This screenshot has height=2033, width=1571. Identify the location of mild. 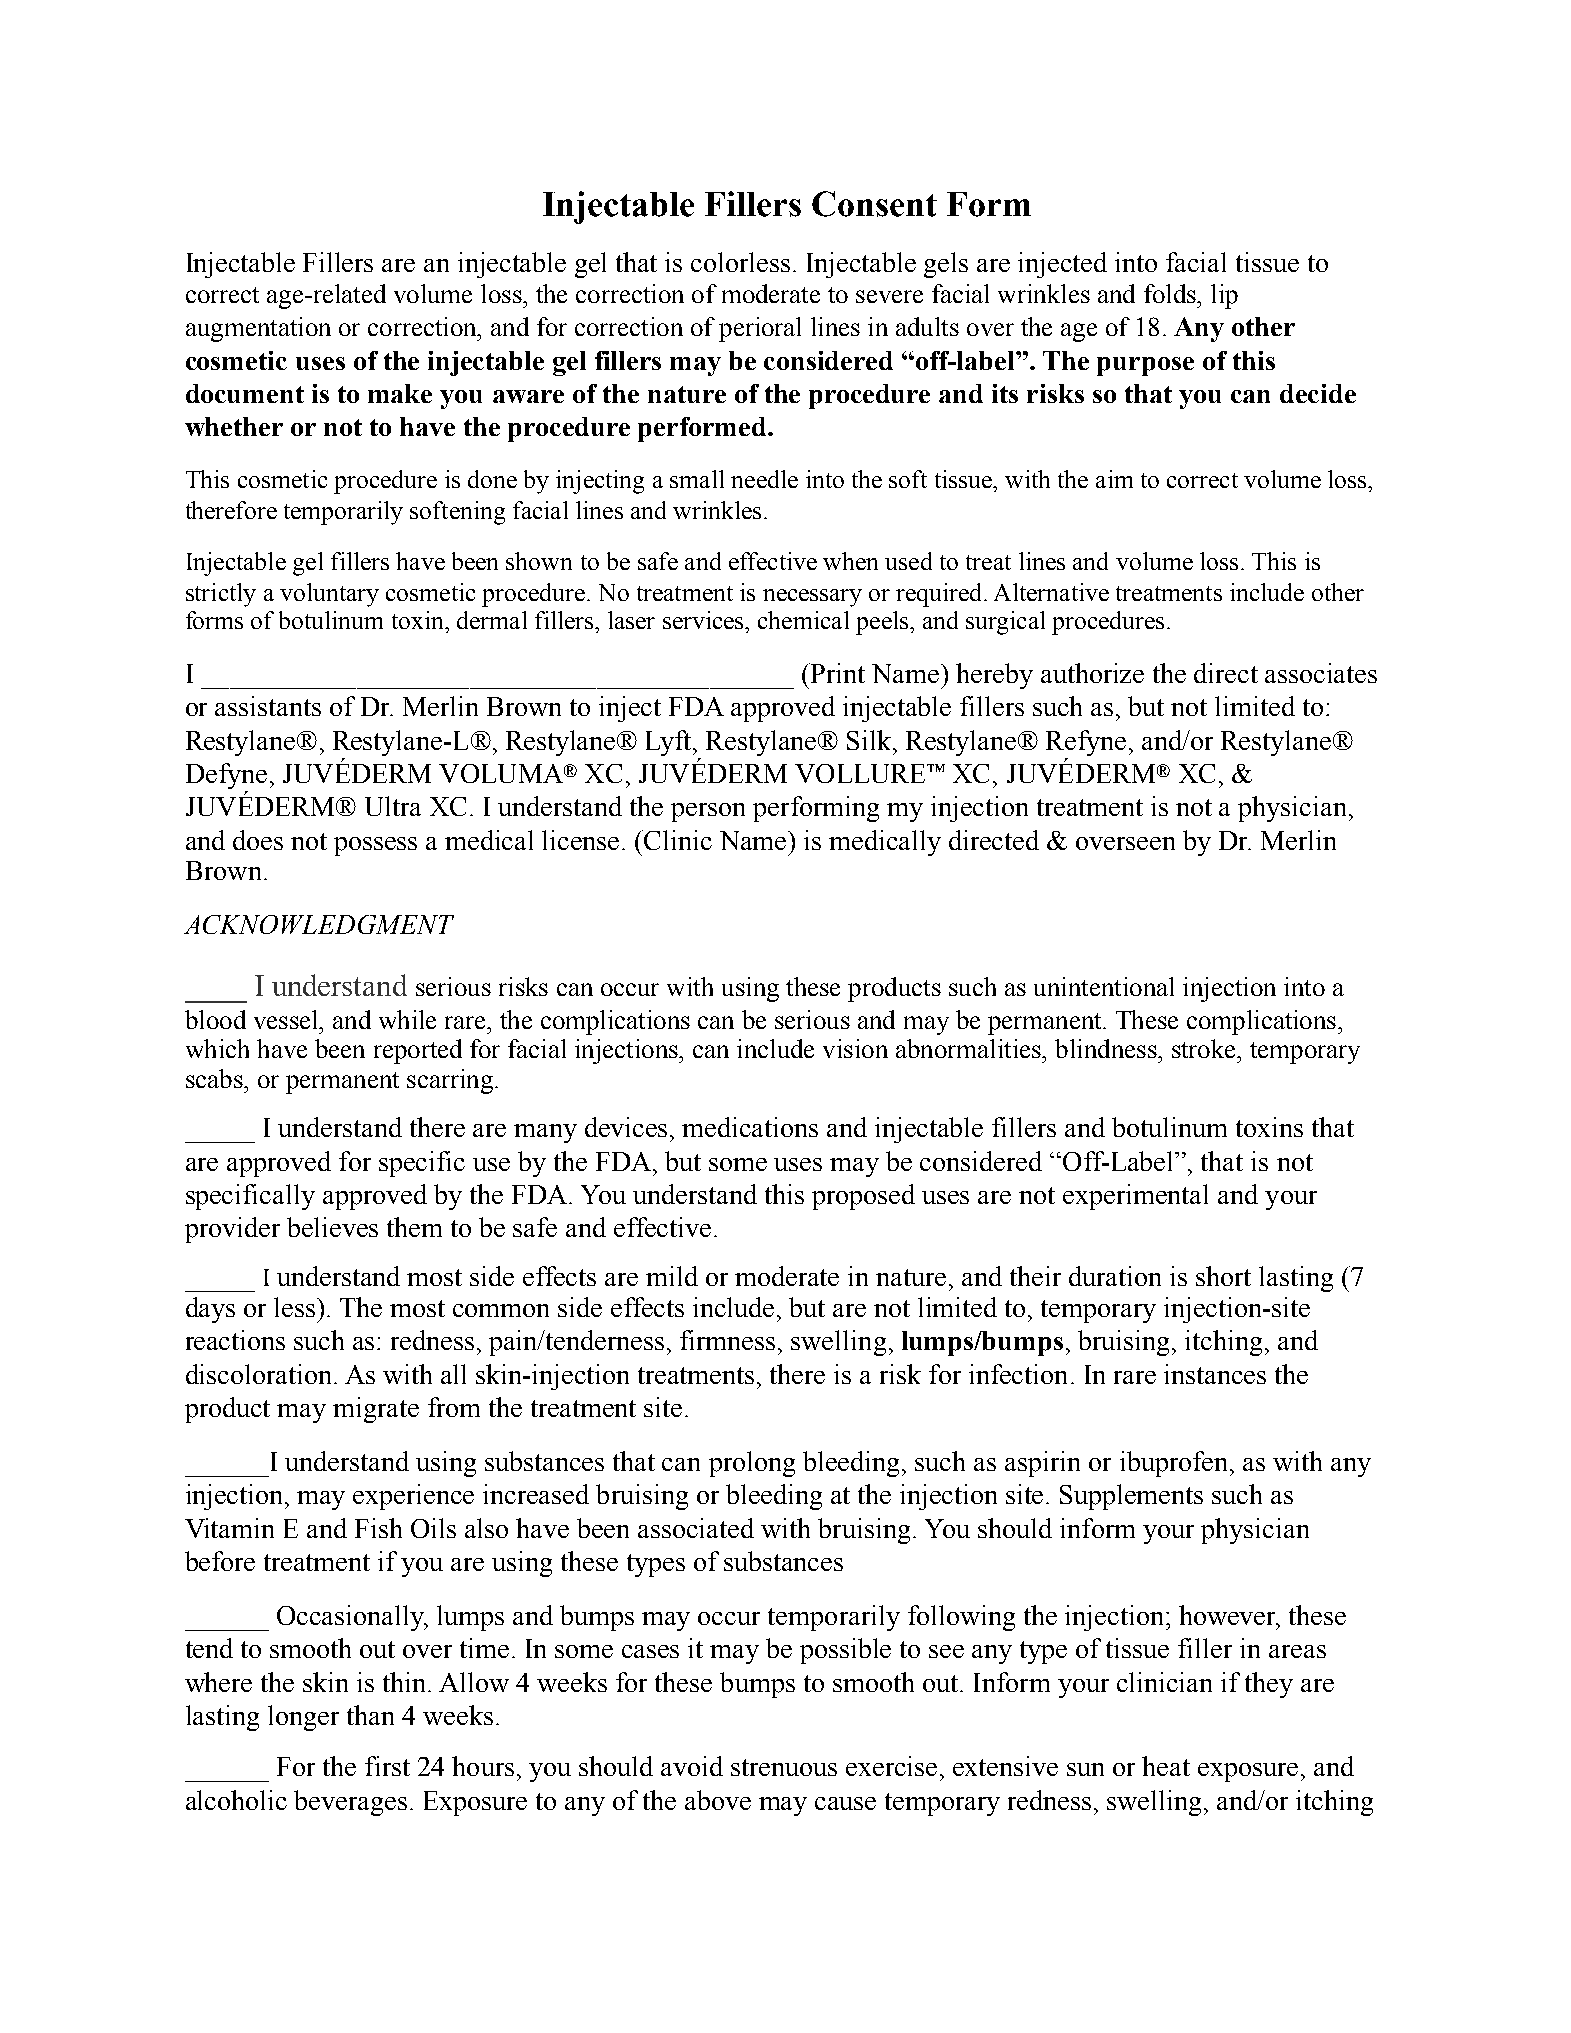
(672, 1276).
